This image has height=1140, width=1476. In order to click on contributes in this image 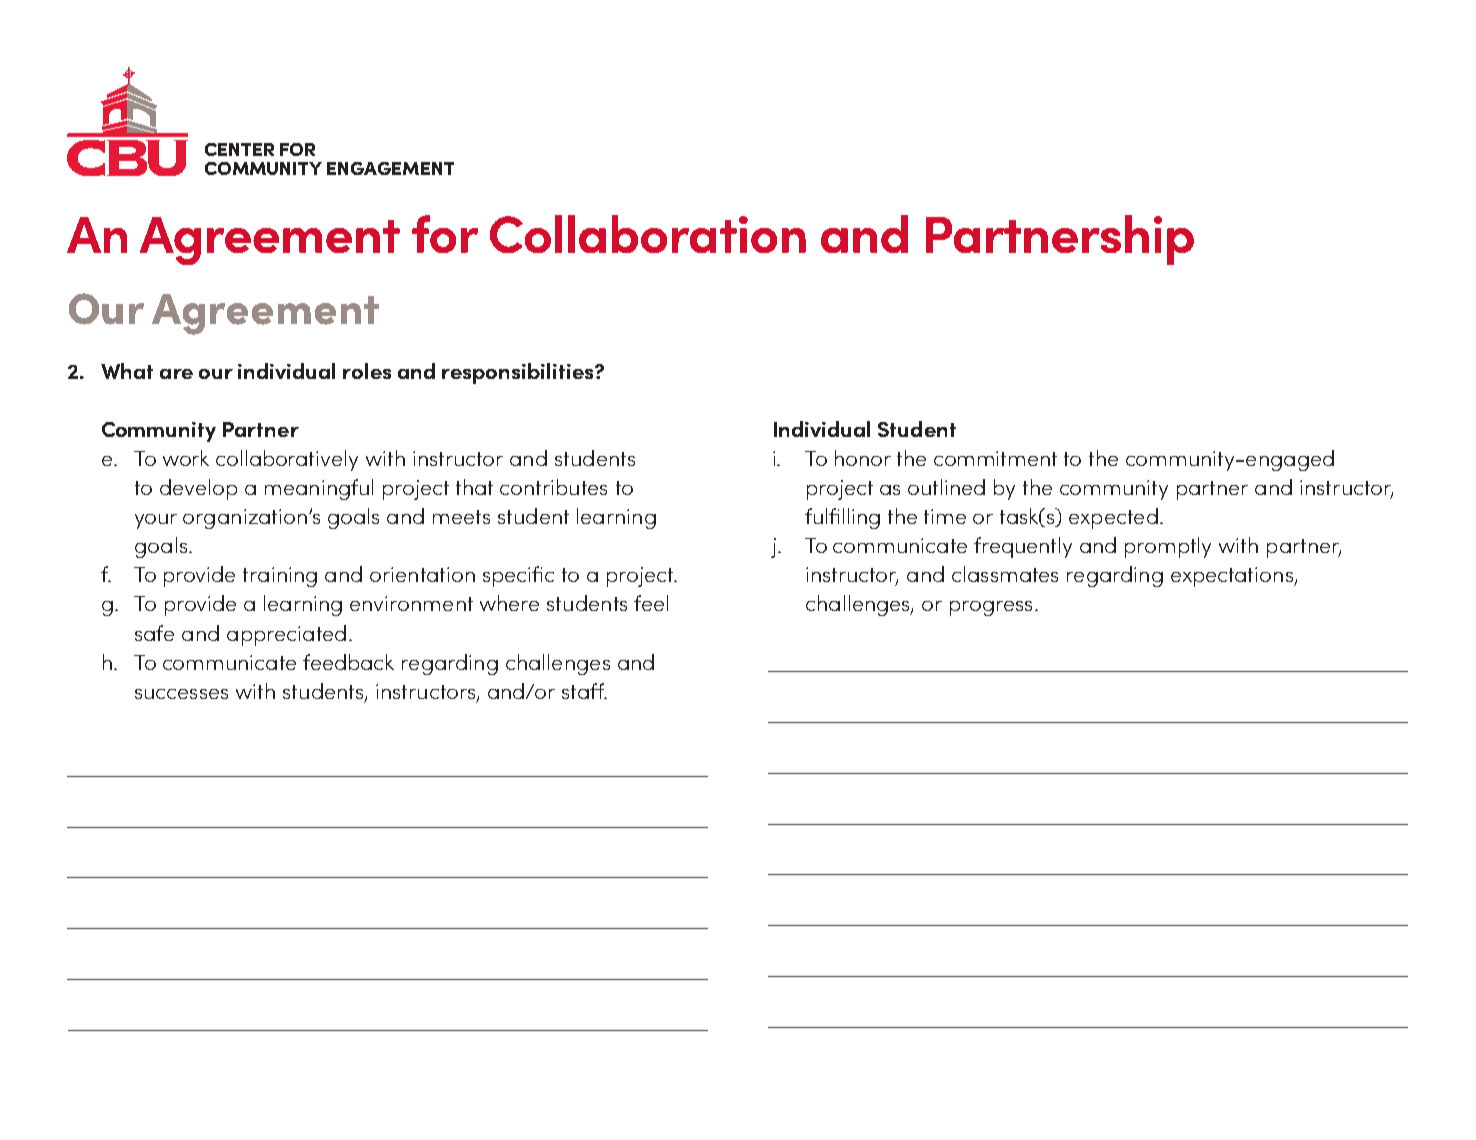, I will do `click(553, 487)`.
